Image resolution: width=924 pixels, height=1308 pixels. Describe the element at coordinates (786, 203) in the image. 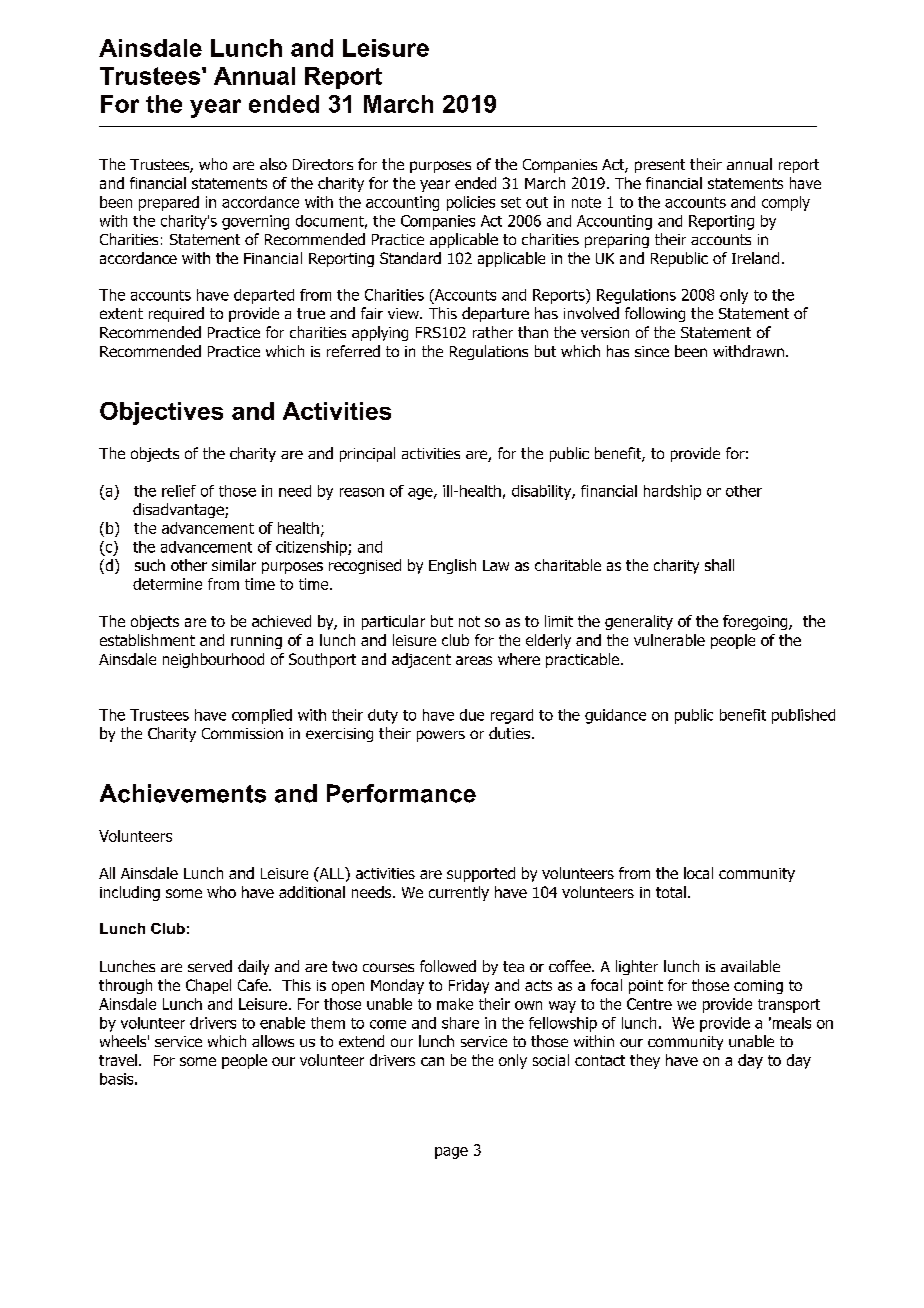

I see `comply` at that location.
